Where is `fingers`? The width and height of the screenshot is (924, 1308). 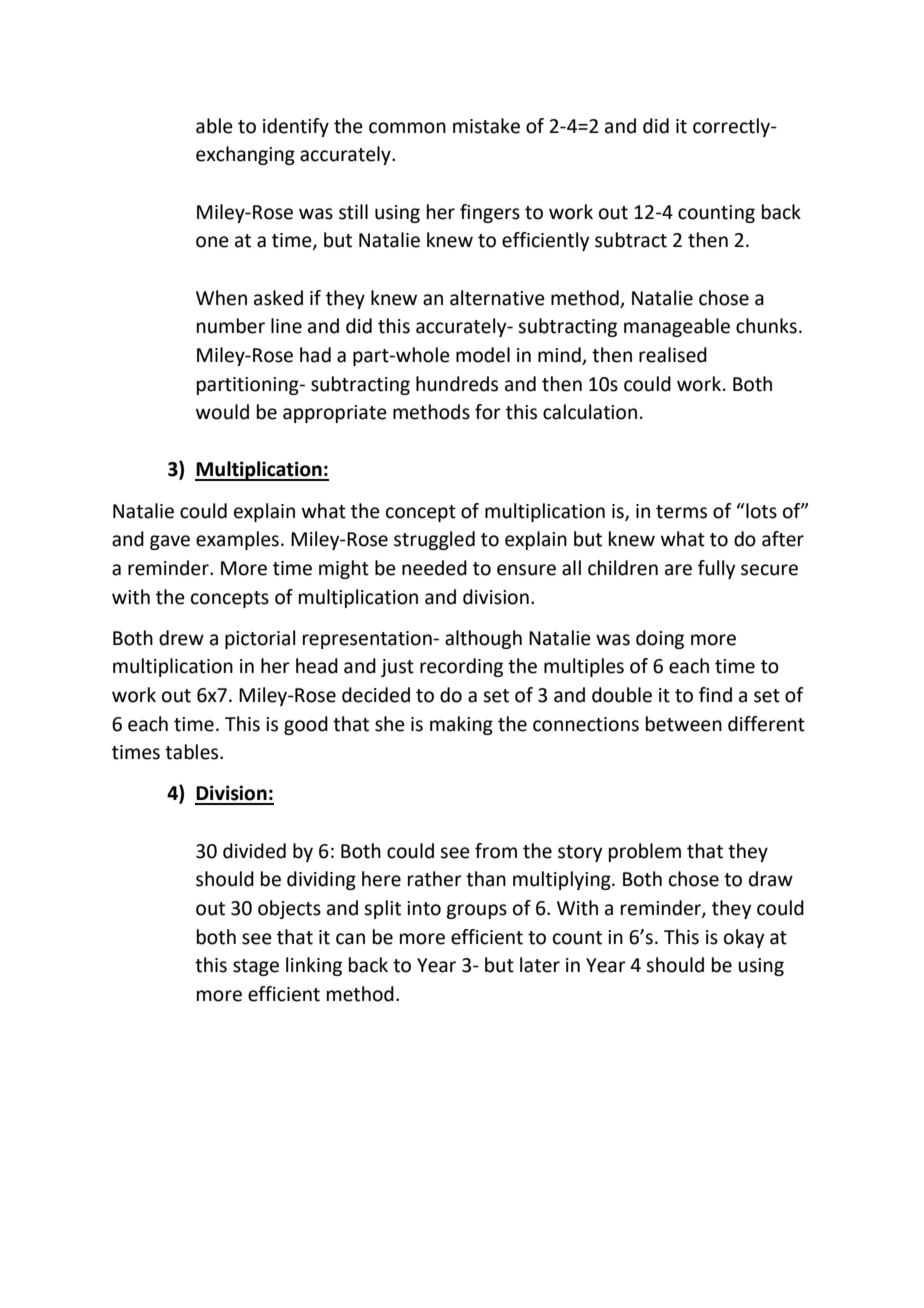 fingers is located at coordinates (490, 213).
